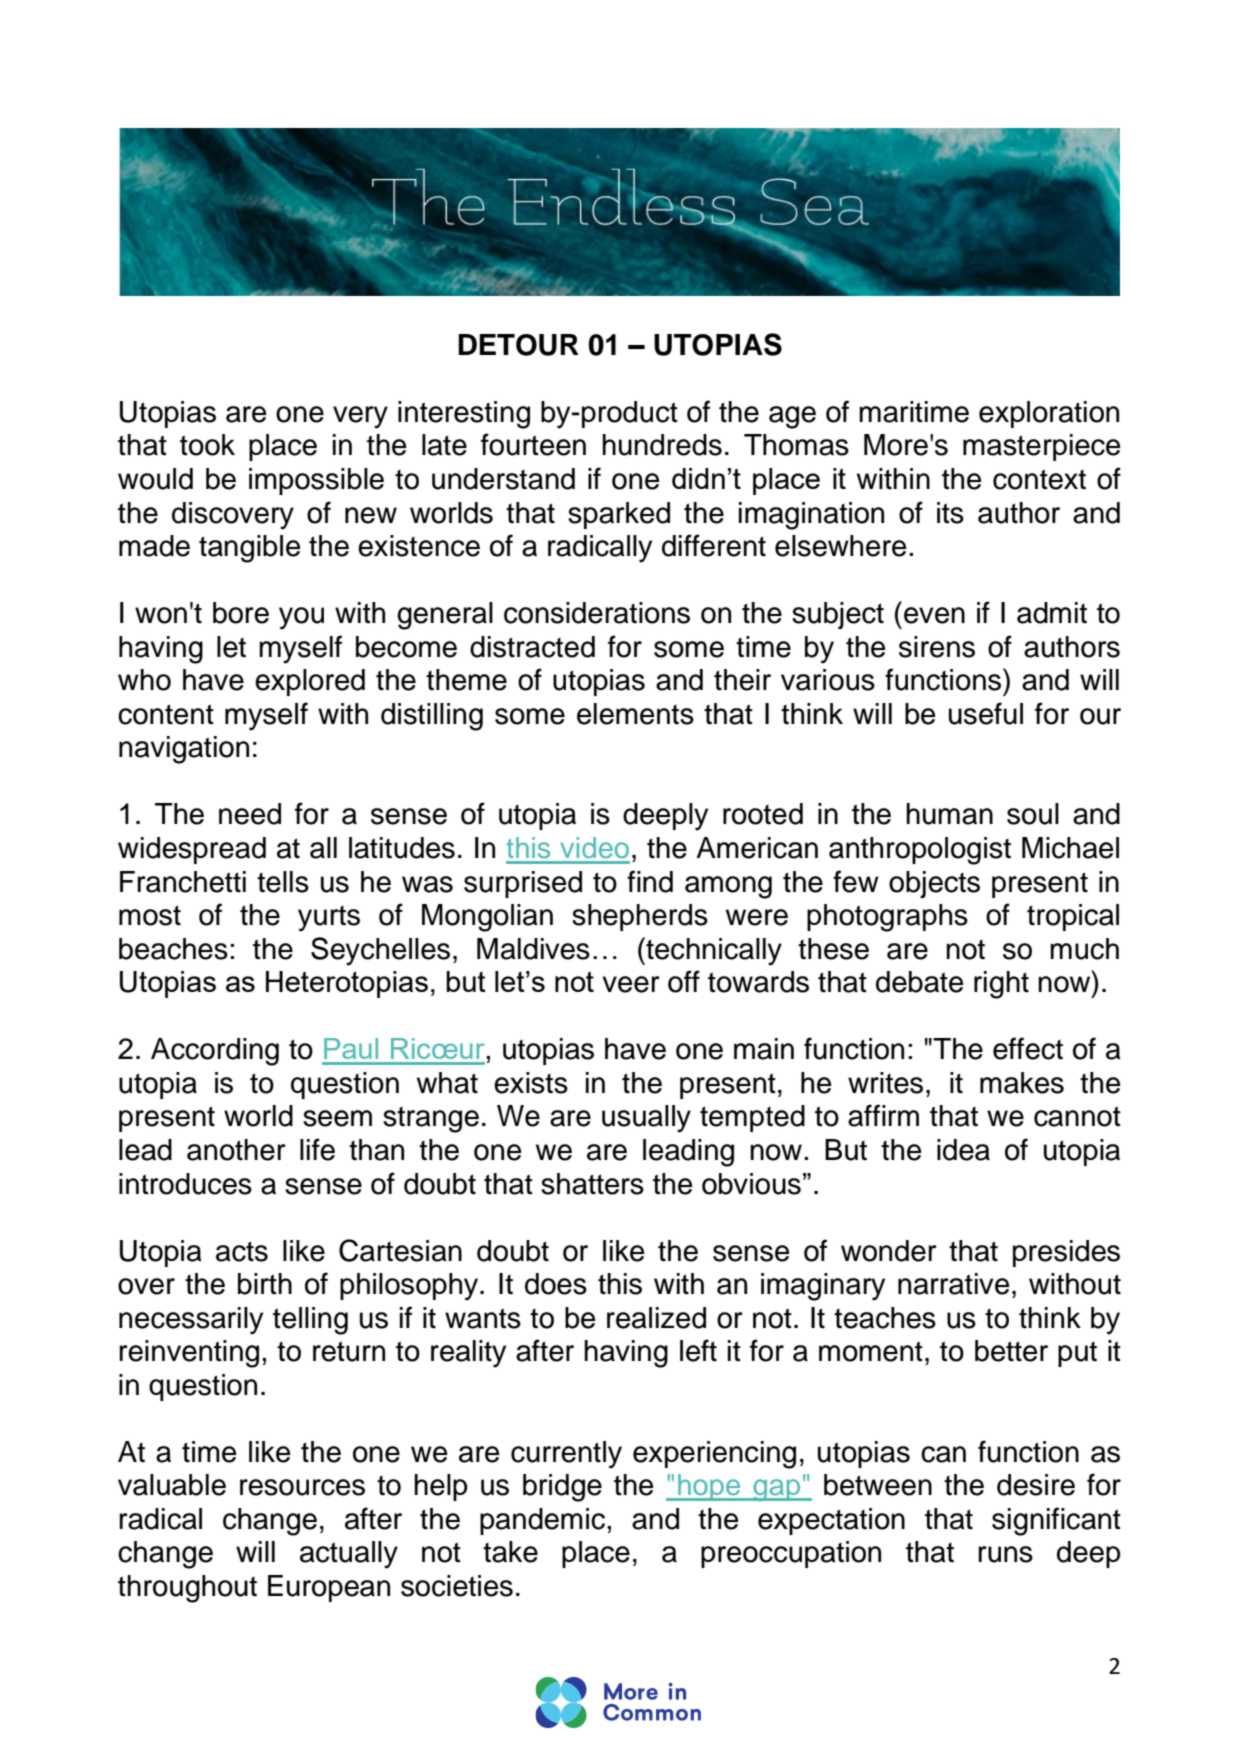  What do you see at coordinates (187, 1589) in the image?
I see `throughout` at bounding box center [187, 1589].
